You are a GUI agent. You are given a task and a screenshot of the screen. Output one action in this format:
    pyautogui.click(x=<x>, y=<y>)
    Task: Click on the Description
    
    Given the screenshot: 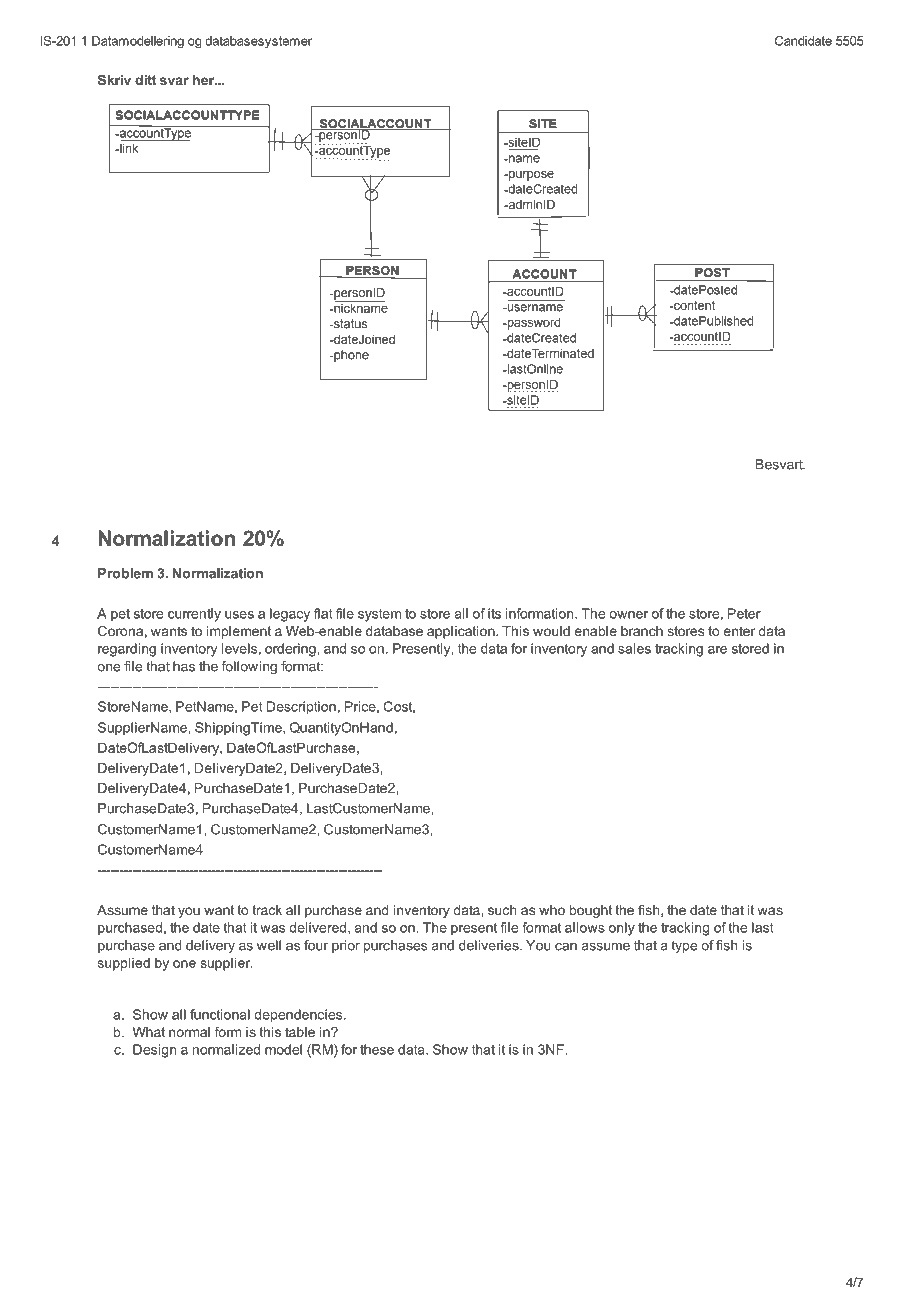 What is the action you would take?
    pyautogui.click(x=301, y=708)
